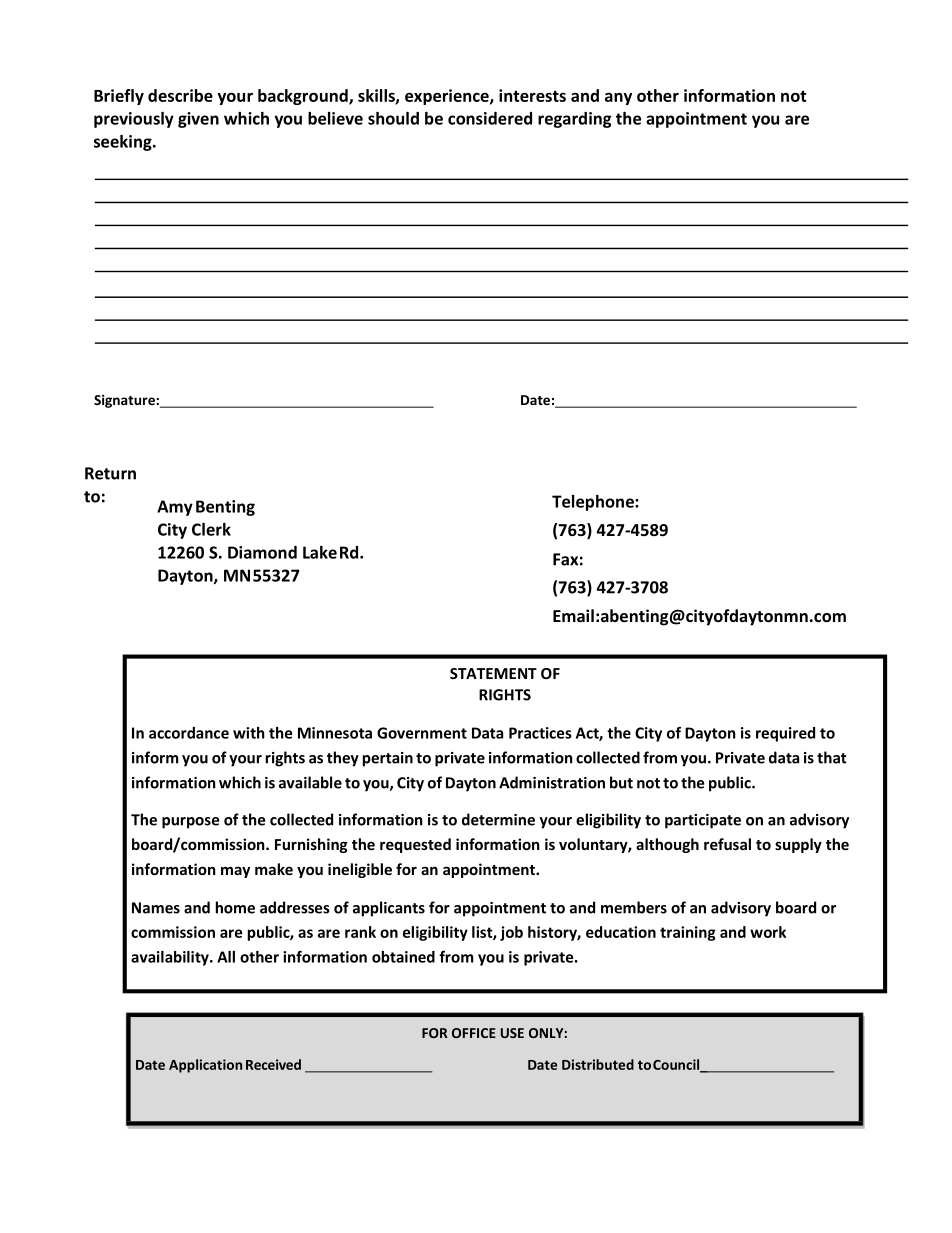 The height and width of the image is (1233, 952). I want to click on Telephone, so click(594, 503).
